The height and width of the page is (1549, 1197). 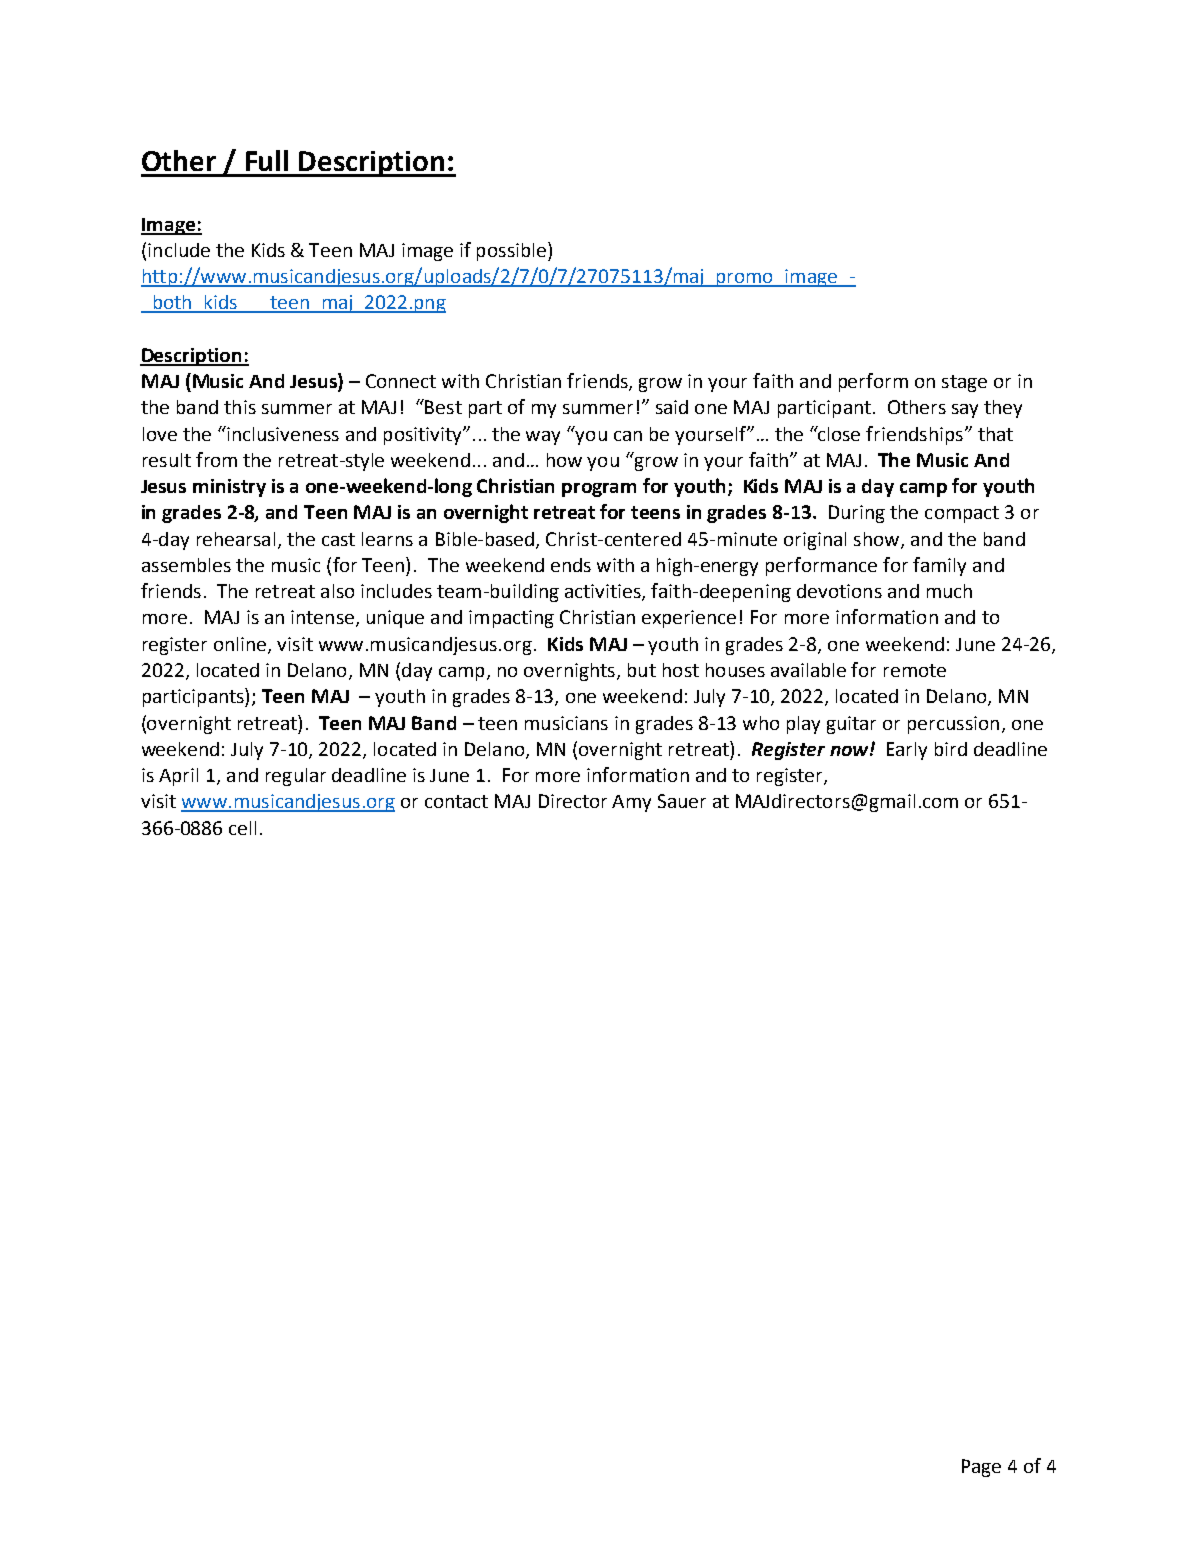 I want to click on Page, so click(x=981, y=1468).
